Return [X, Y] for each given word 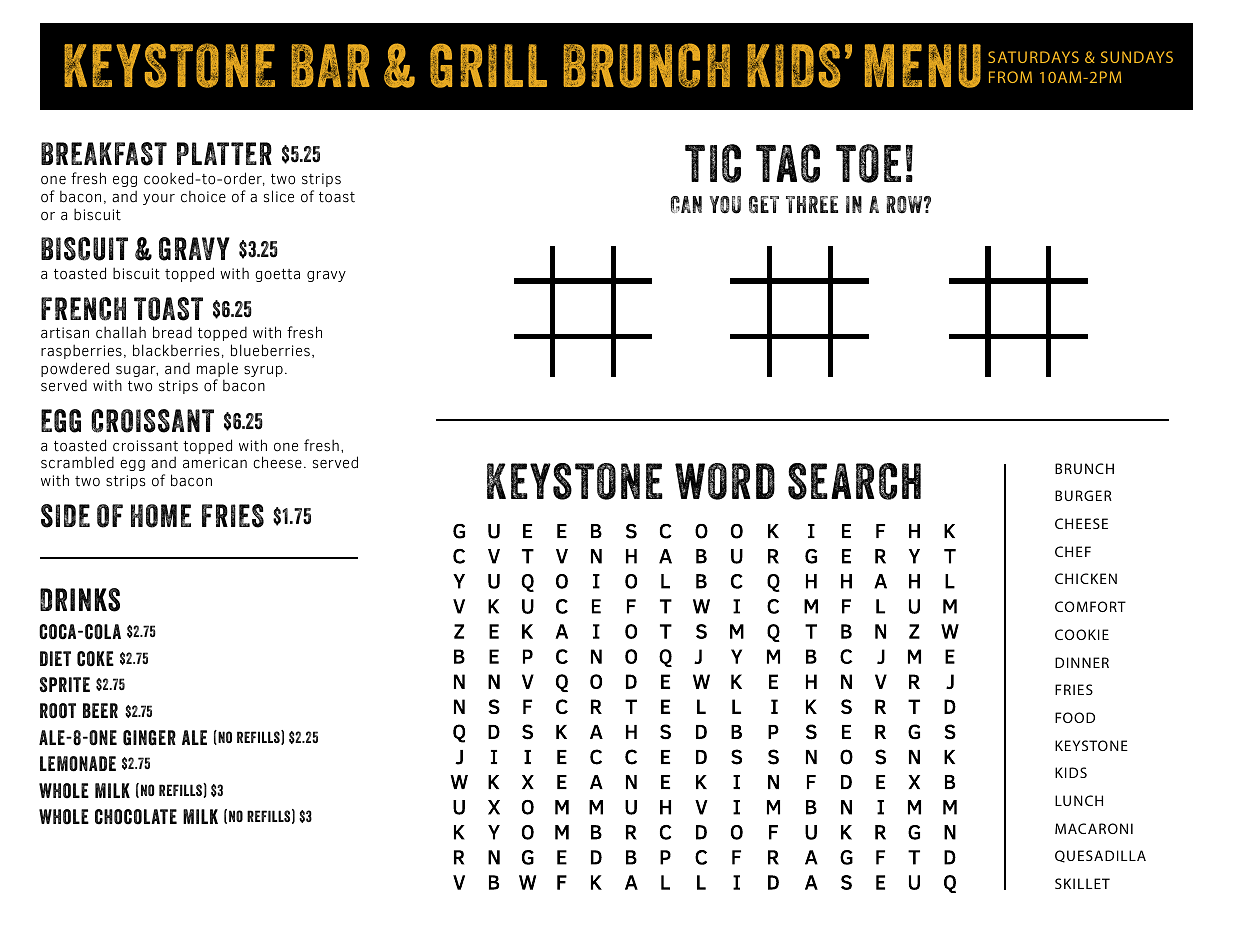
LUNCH [1079, 800]
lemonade [78, 764]
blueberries [270, 350]
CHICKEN [1086, 578]
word [725, 481]
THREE [812, 204]
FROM [1010, 77]
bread [172, 332]
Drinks [80, 600]
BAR [330, 65]
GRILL [488, 65]
